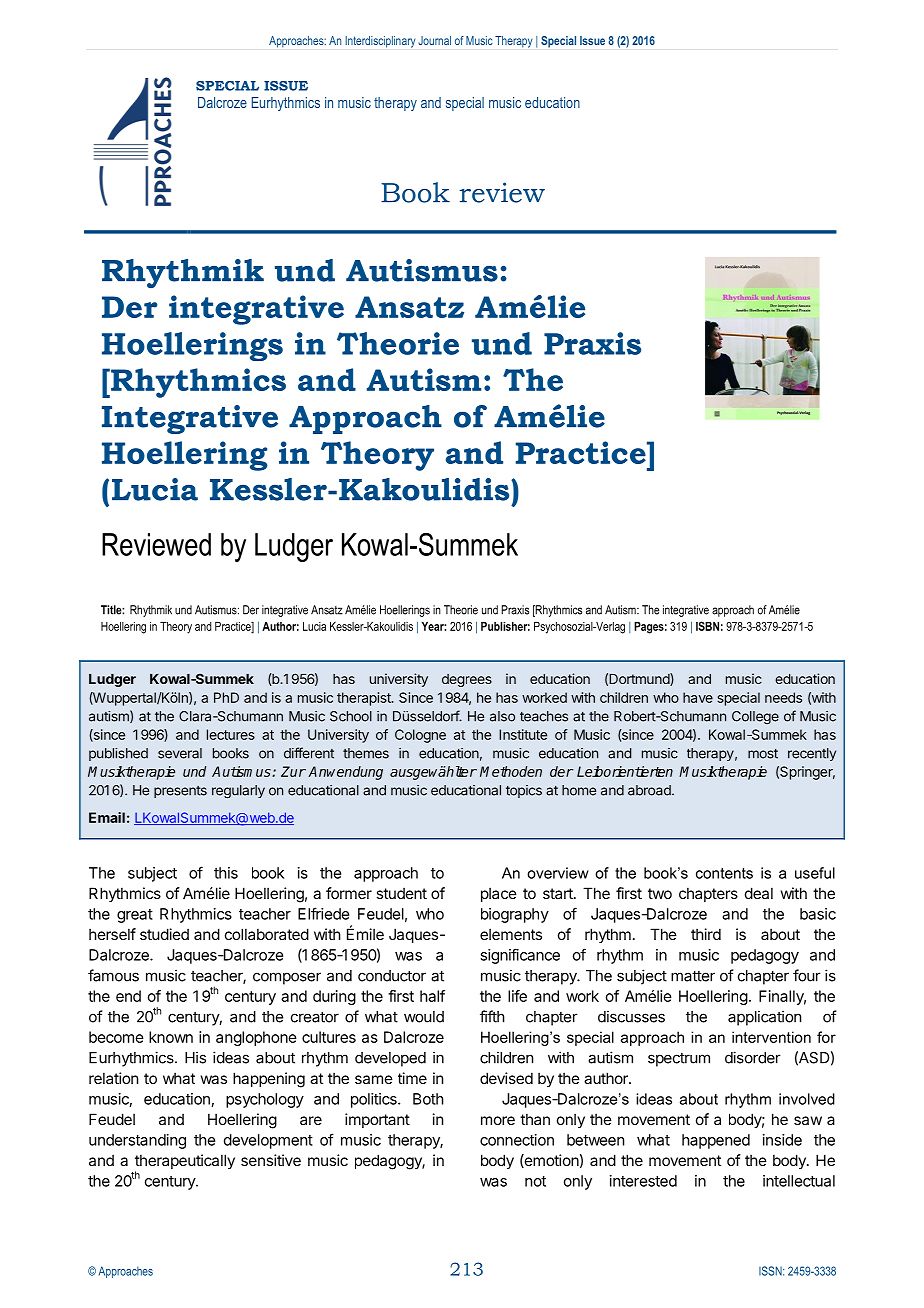 This screenshot has width=924, height=1308. What do you see at coordinates (783, 697) in the screenshot?
I see `needs` at bounding box center [783, 697].
